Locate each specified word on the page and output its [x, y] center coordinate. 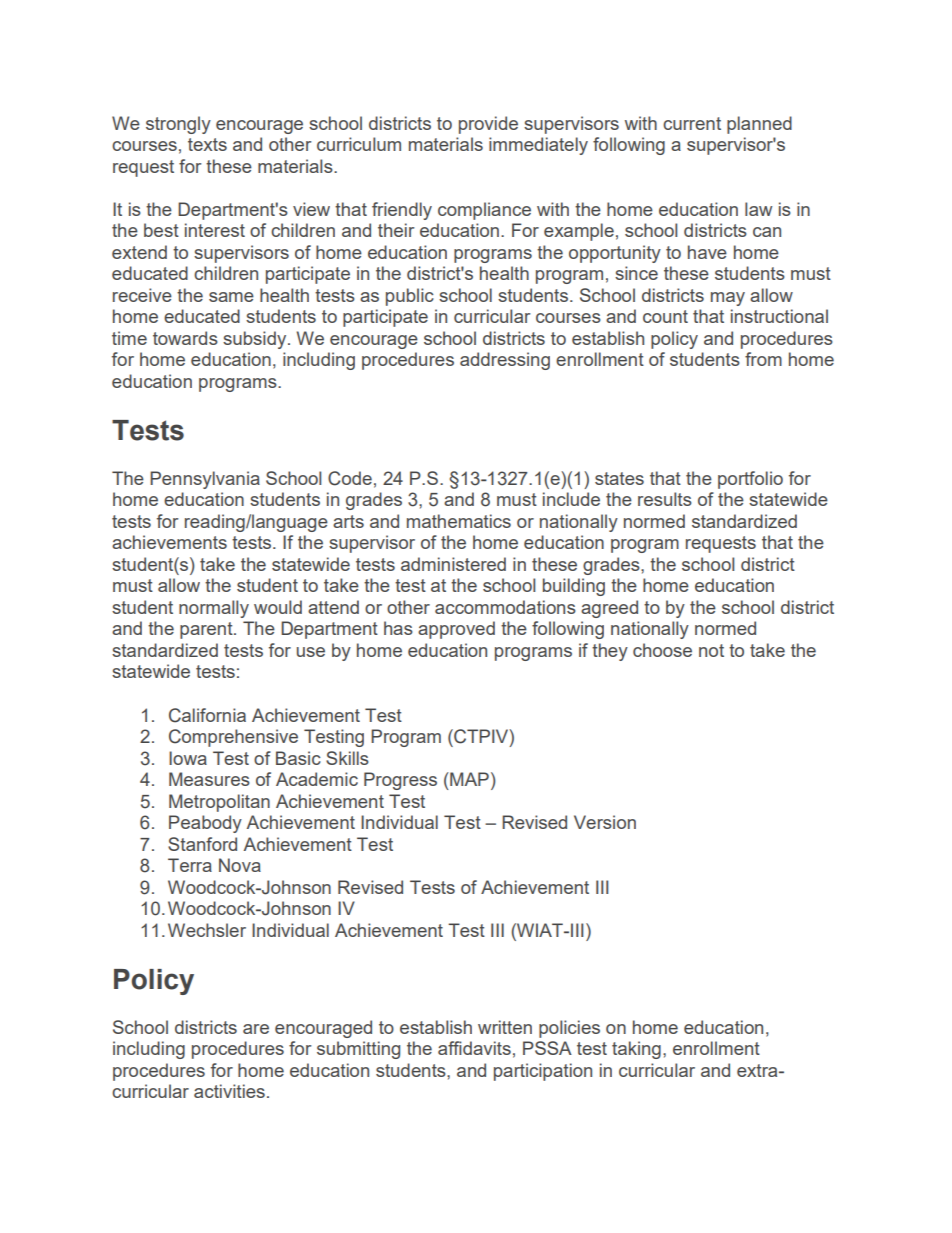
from [763, 359]
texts [207, 144]
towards [185, 338]
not [711, 650]
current [692, 123]
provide [488, 125]
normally [214, 609]
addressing [505, 361]
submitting [358, 1050]
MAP [468, 779]
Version [605, 822]
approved [456, 630]
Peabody [205, 824]
